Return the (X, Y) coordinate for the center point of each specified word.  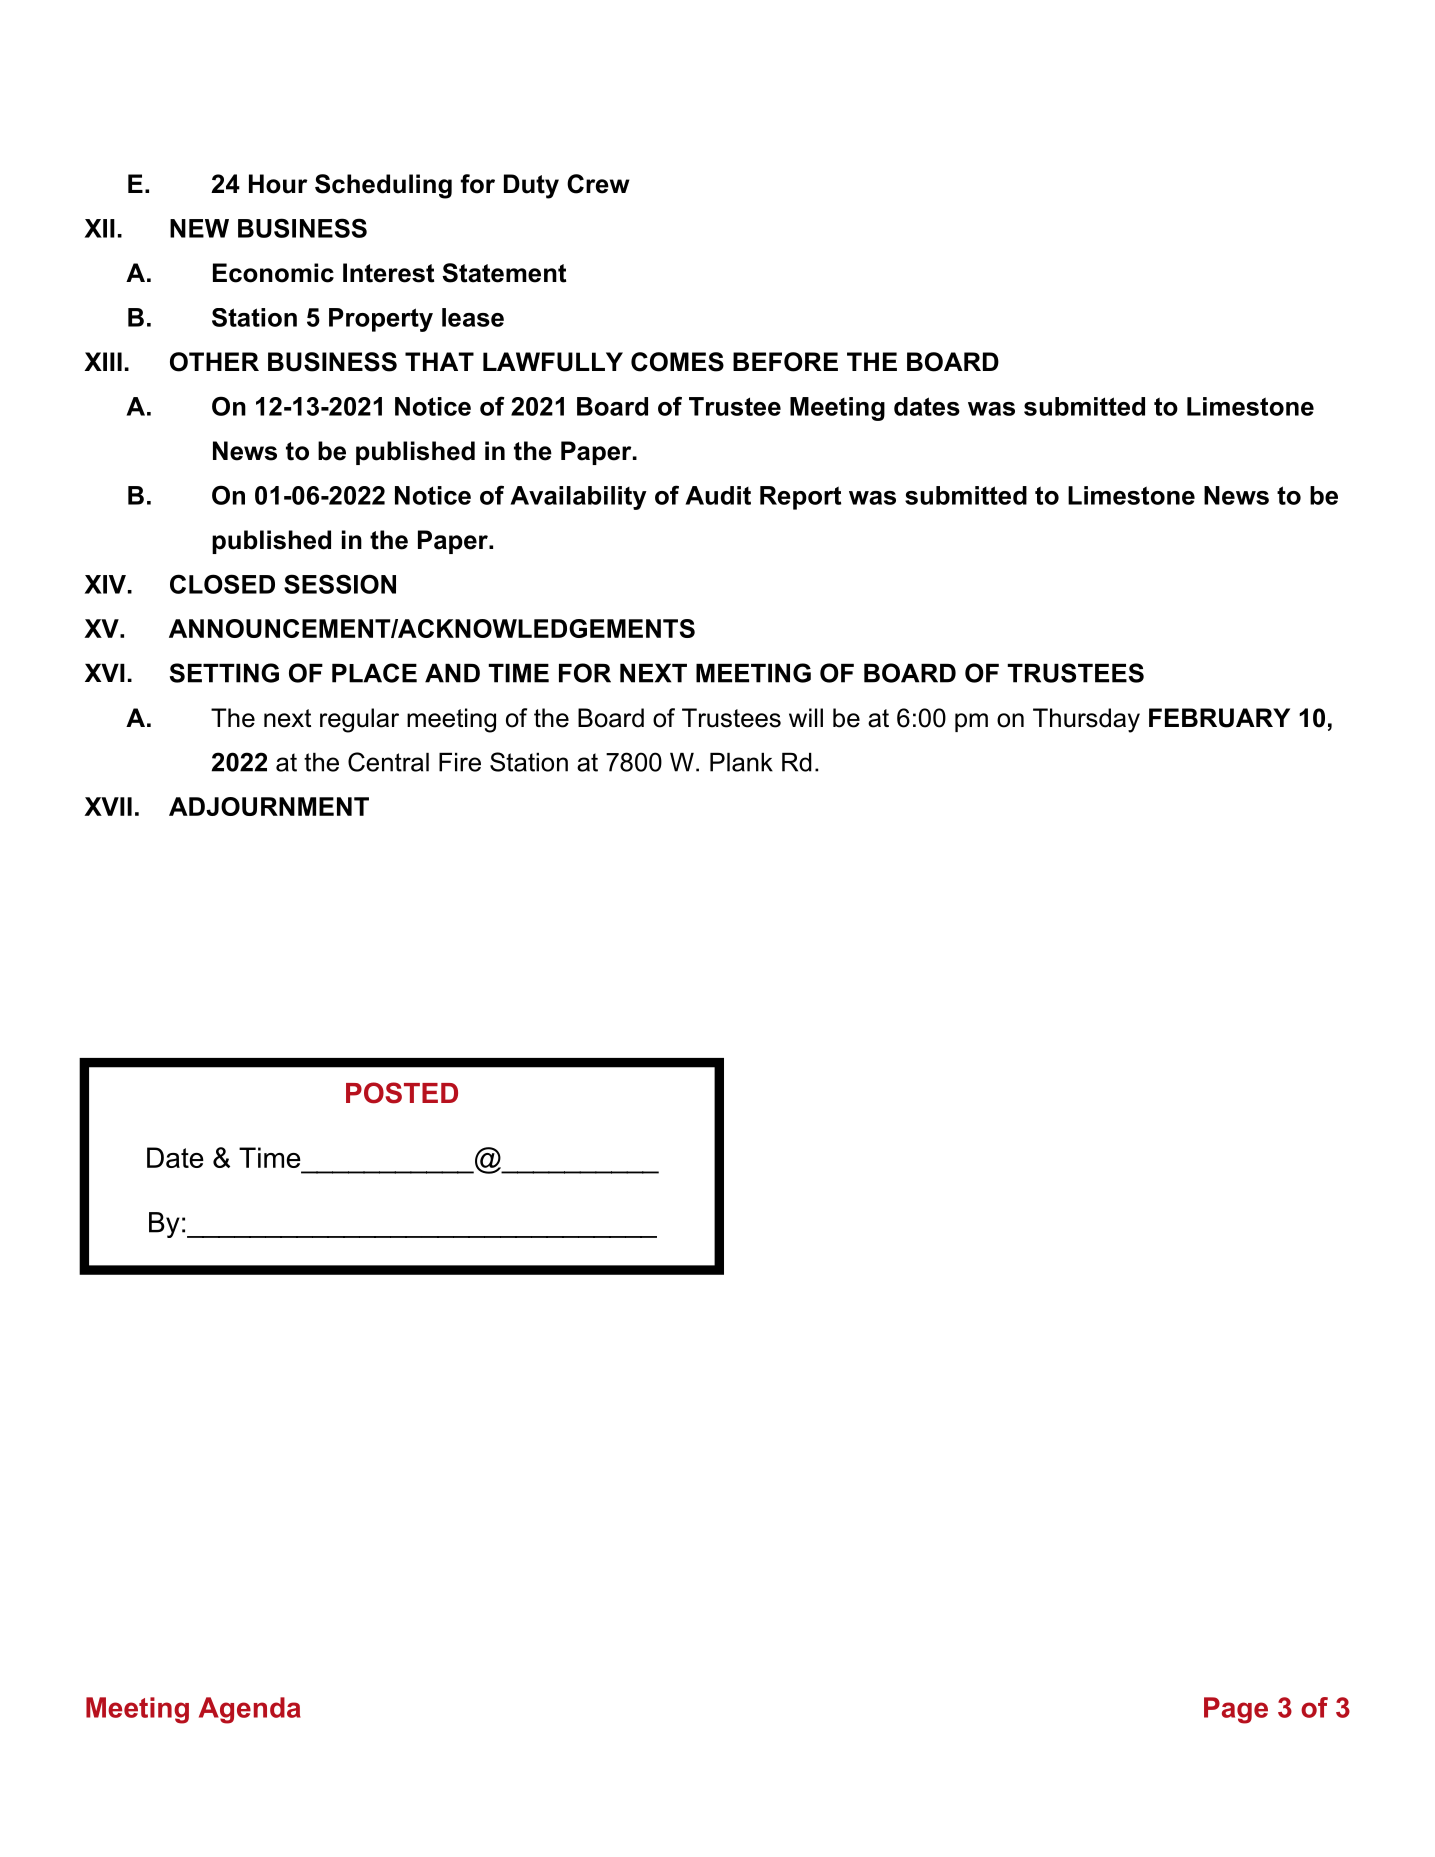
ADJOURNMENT (269, 806)
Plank (741, 762)
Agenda (250, 1710)
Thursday (1086, 720)
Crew (598, 184)
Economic (273, 273)
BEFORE (785, 362)
